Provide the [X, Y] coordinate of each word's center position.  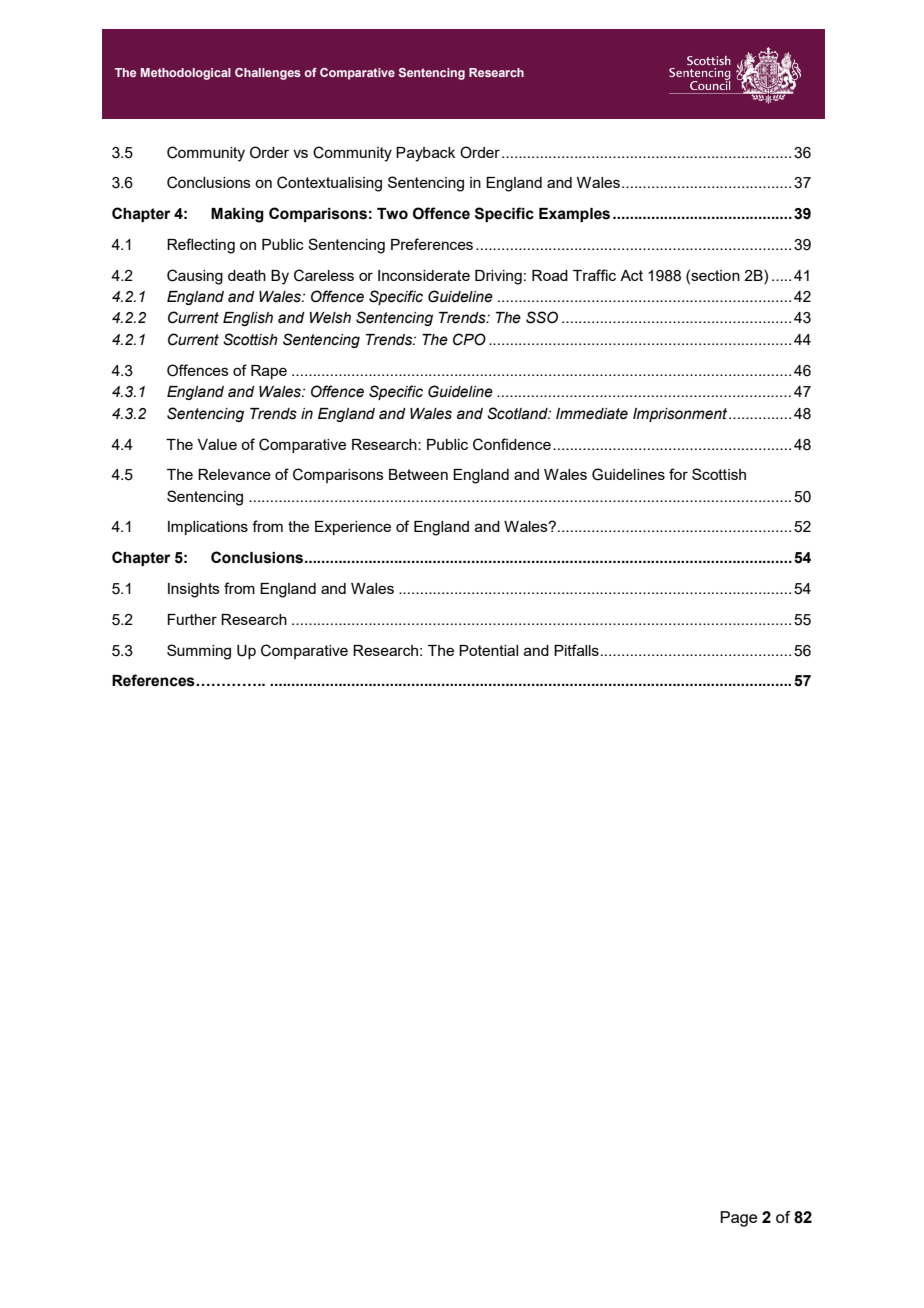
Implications [208, 528]
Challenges [268, 74]
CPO [469, 339]
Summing [199, 652]
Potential [488, 650]
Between [418, 474]
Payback [425, 154]
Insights [194, 590]
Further [192, 619]
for [678, 474]
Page [738, 1219]
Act [631, 275]
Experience [353, 528]
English [248, 319]
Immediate [592, 414]
